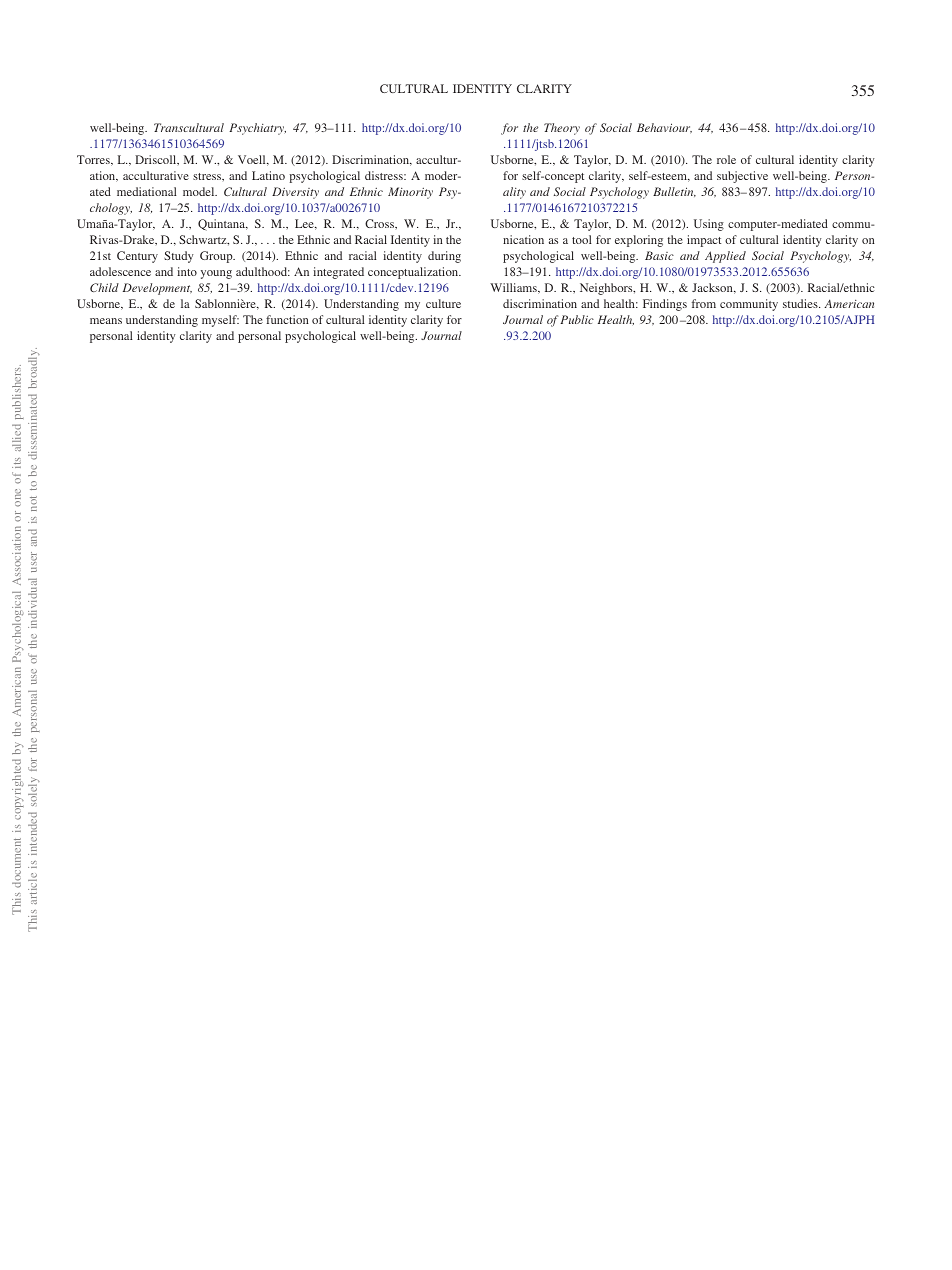 The image size is (952, 1270). What do you see at coordinates (257, 129) in the page?
I see `Psychiatry` at bounding box center [257, 129].
